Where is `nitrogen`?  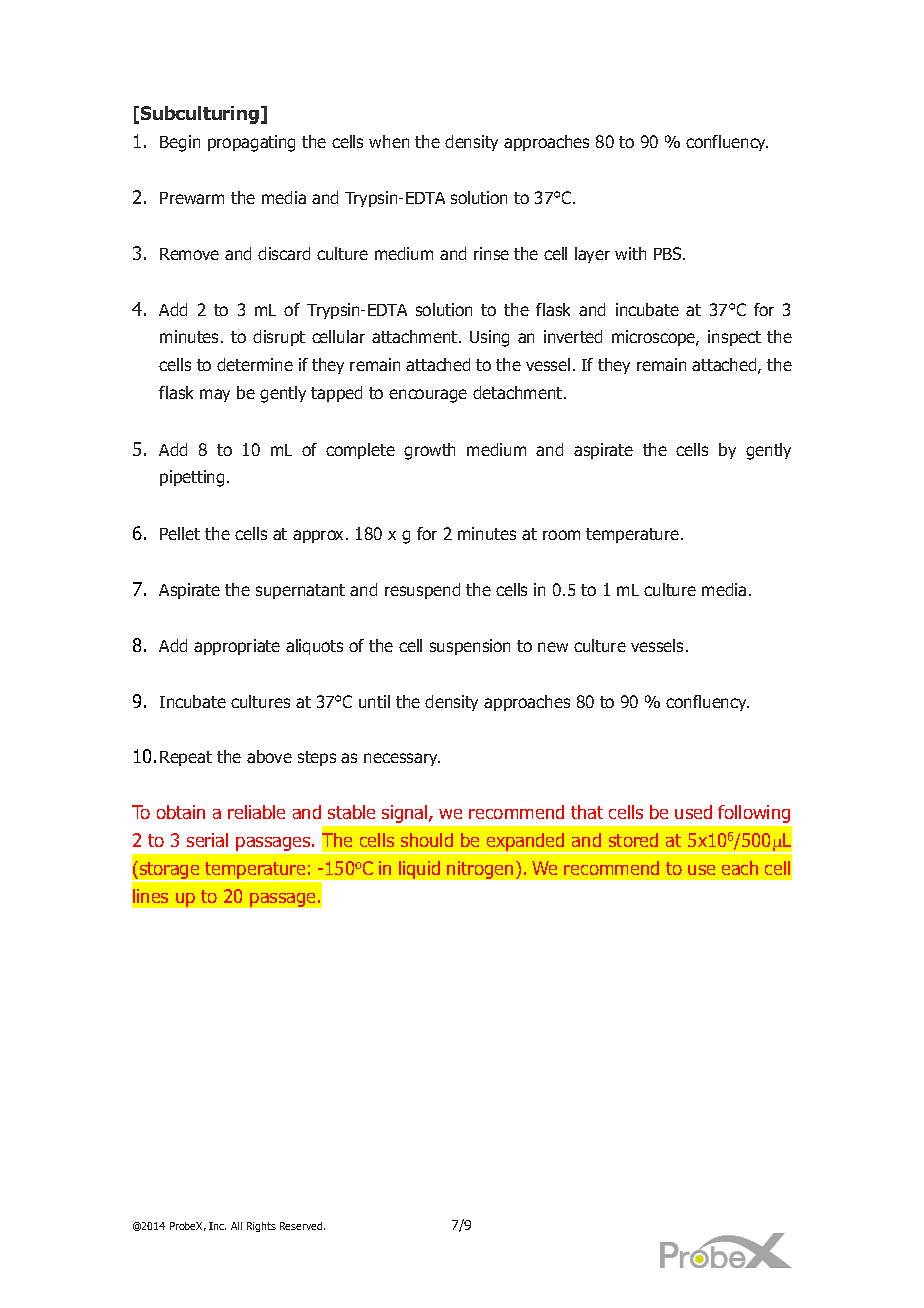 nitrogen is located at coordinates (480, 870).
